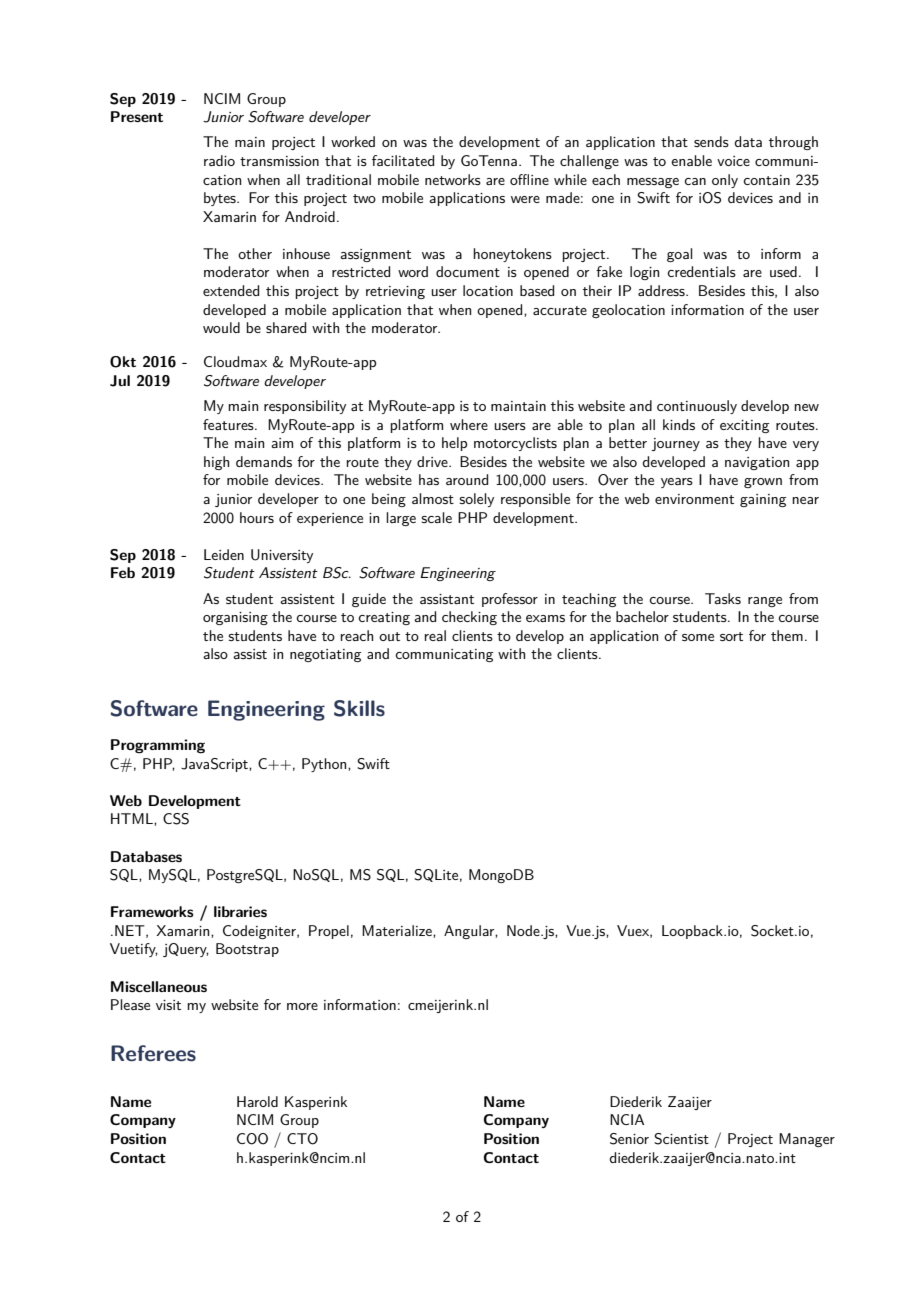 The width and height of the screenshot is (924, 1308). Describe the element at coordinates (219, 160) in the screenshot. I see `radio` at that location.
